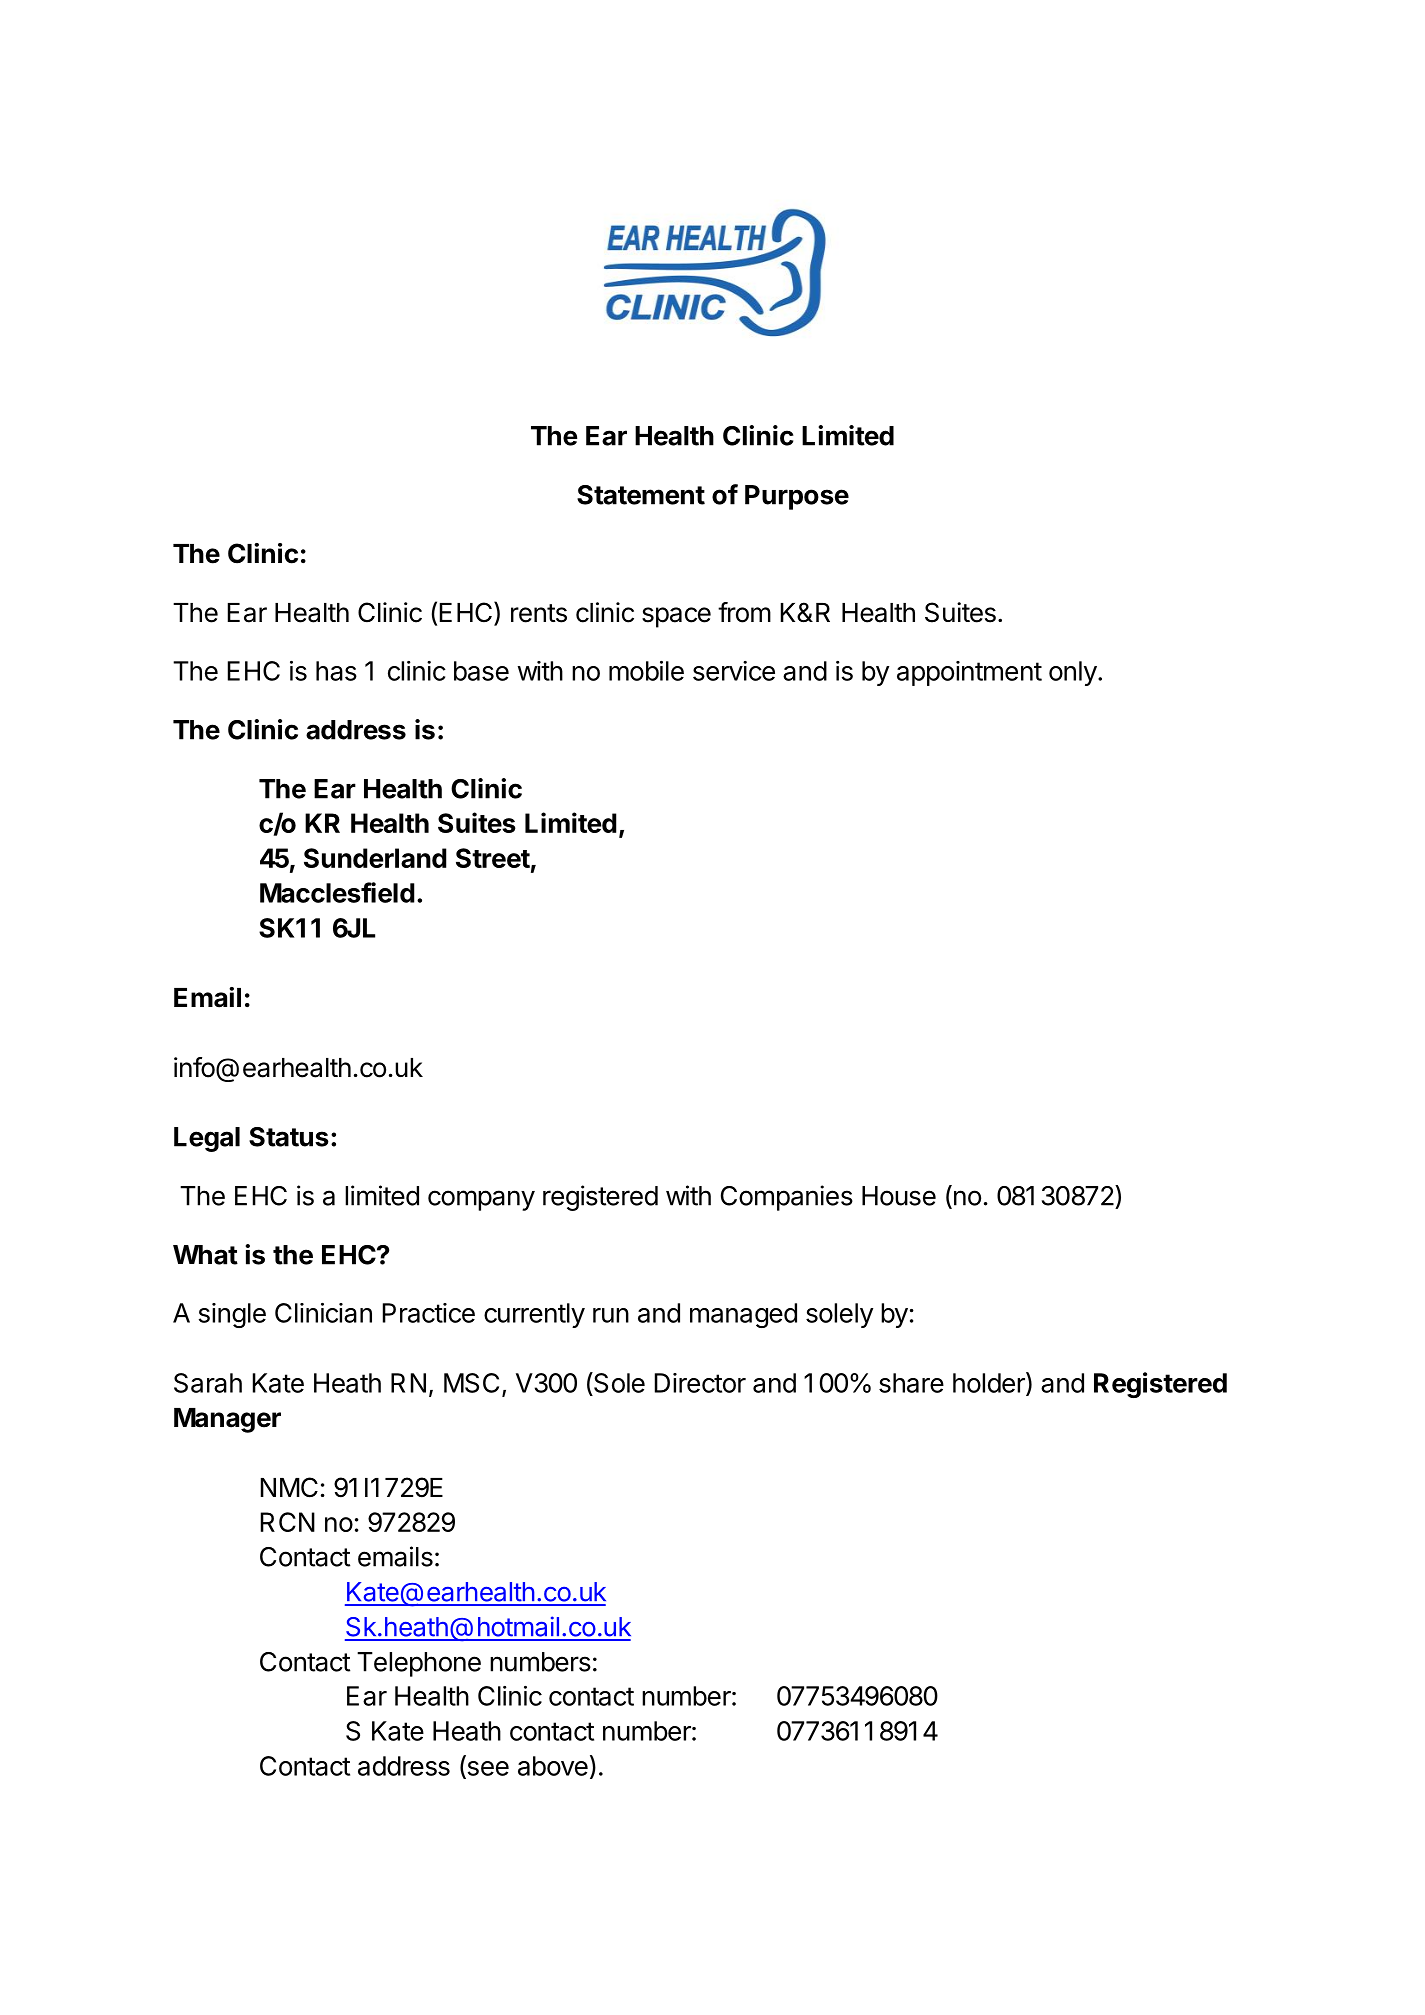  What do you see at coordinates (419, 1664) in the page?
I see `Telephone` at bounding box center [419, 1664].
